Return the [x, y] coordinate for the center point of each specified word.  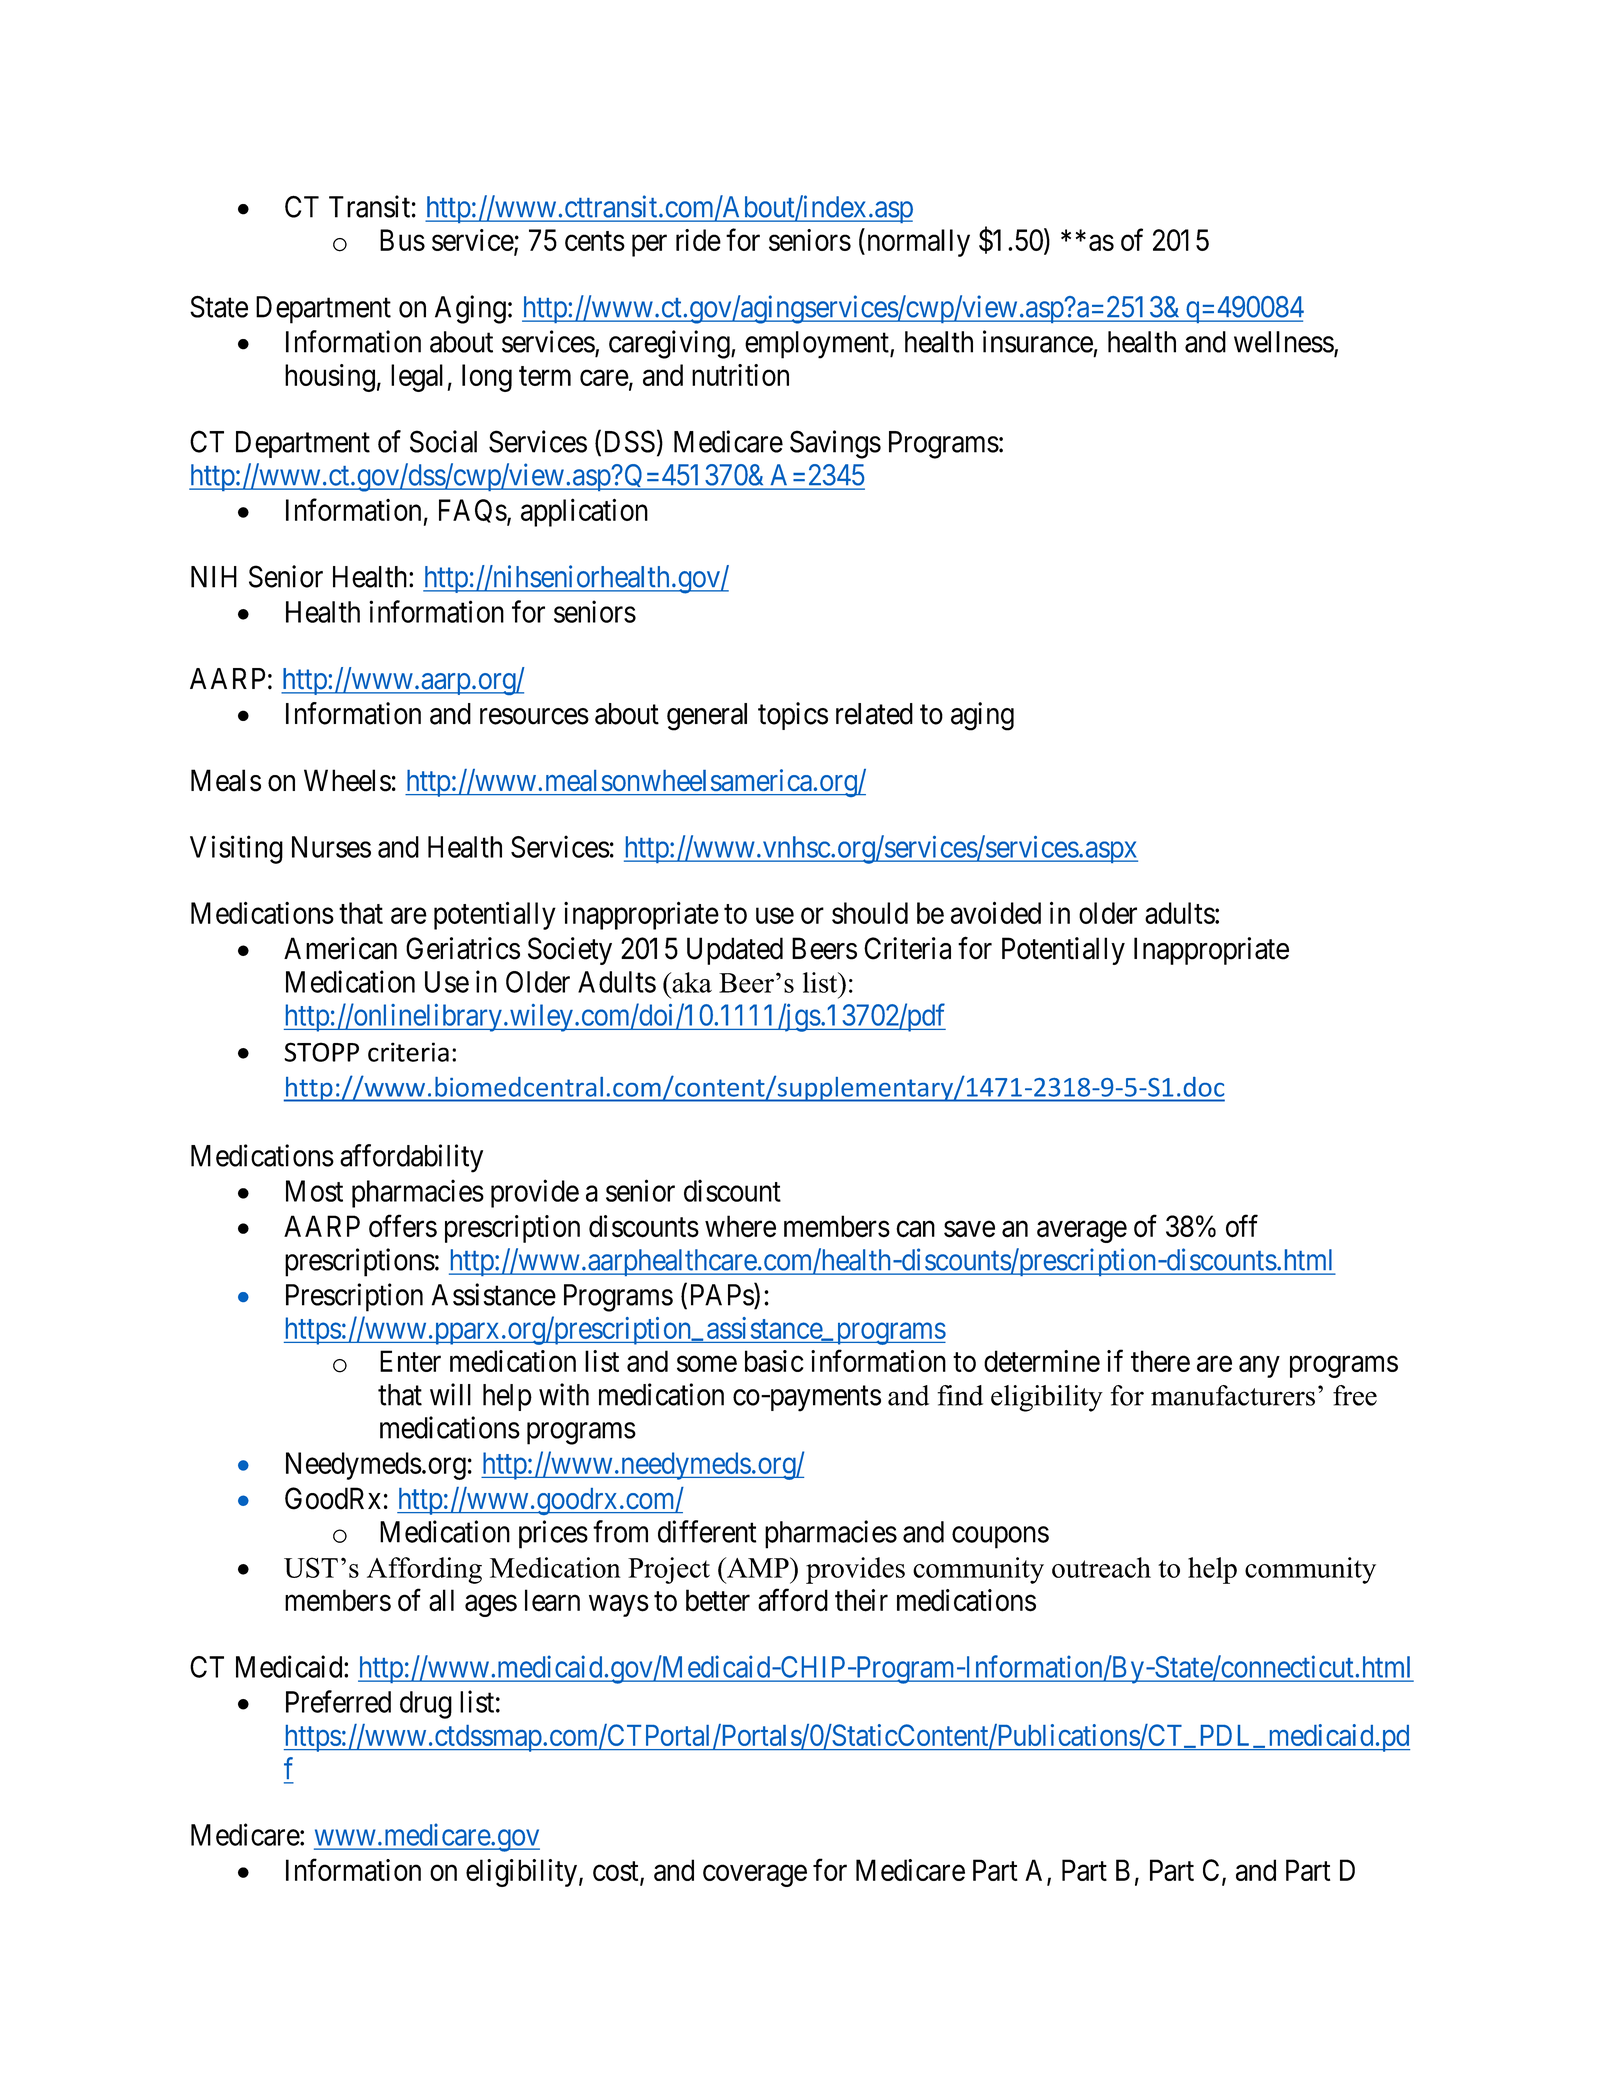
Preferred [338, 1701]
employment [818, 345]
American [340, 948]
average [1082, 1232]
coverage [755, 1876]
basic [774, 1361]
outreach [1101, 1567]
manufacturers [1233, 1395]
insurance [1038, 341]
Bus [402, 240]
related [874, 714]
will [450, 1394]
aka [691, 982]
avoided [996, 912]
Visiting [236, 849]
